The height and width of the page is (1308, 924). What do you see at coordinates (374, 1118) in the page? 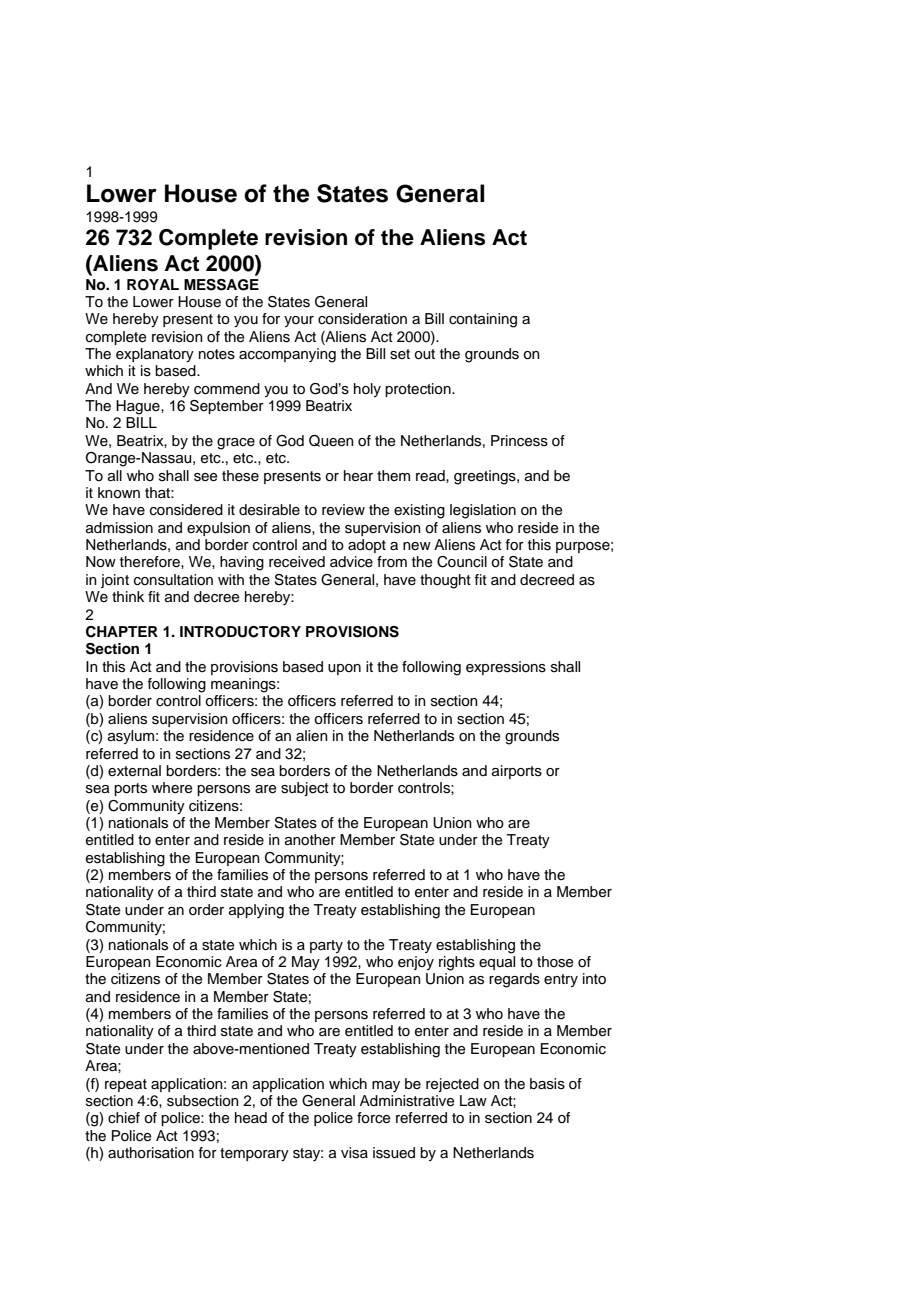
I see `force` at bounding box center [374, 1118].
